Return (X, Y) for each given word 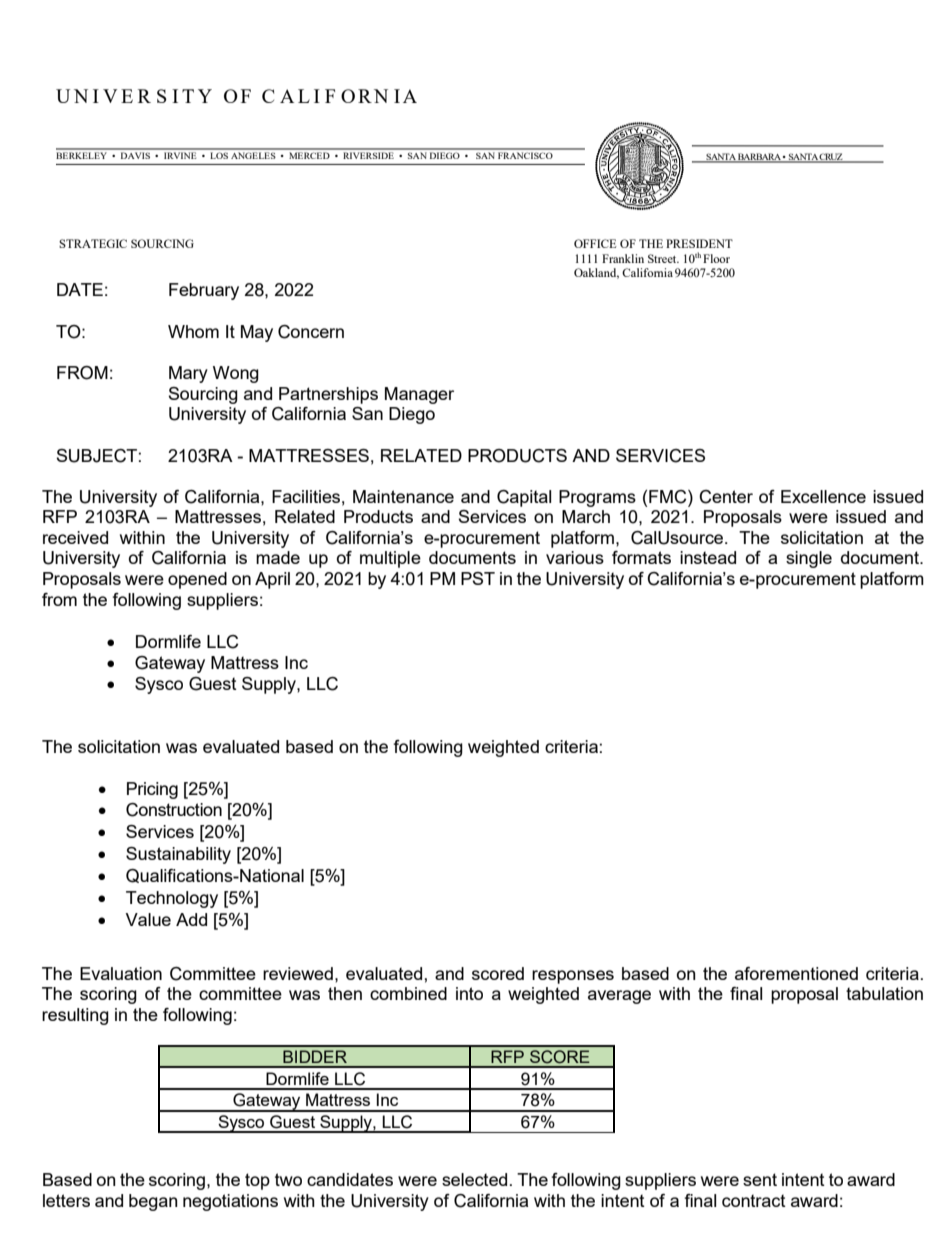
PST (478, 578)
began (153, 1202)
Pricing (152, 790)
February (204, 291)
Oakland (596, 273)
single (809, 559)
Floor (716, 258)
